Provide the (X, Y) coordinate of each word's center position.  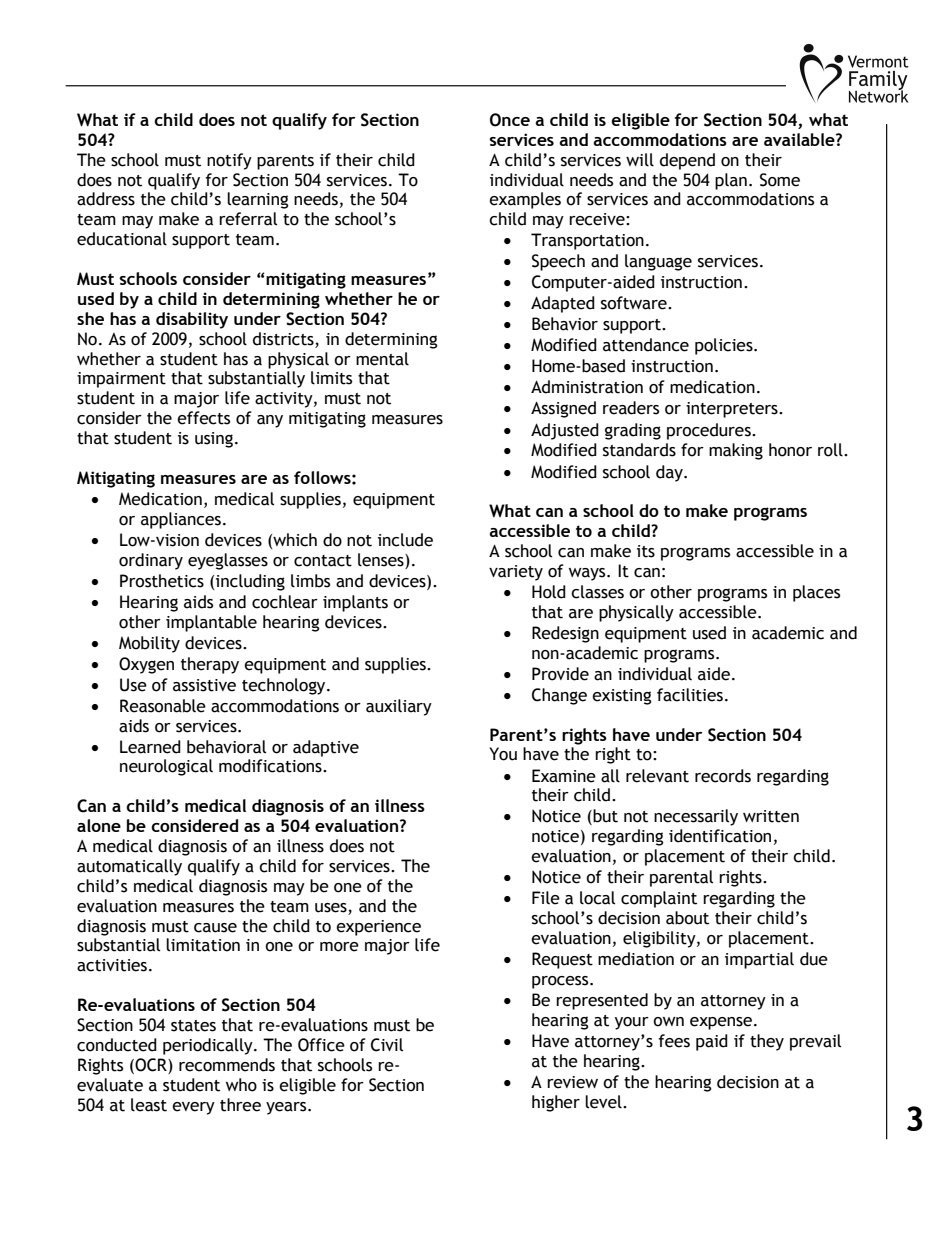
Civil (387, 1045)
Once (510, 120)
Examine (564, 776)
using (214, 440)
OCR (152, 1065)
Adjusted (565, 431)
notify (229, 161)
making (736, 451)
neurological (166, 767)
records (723, 776)
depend (687, 161)
